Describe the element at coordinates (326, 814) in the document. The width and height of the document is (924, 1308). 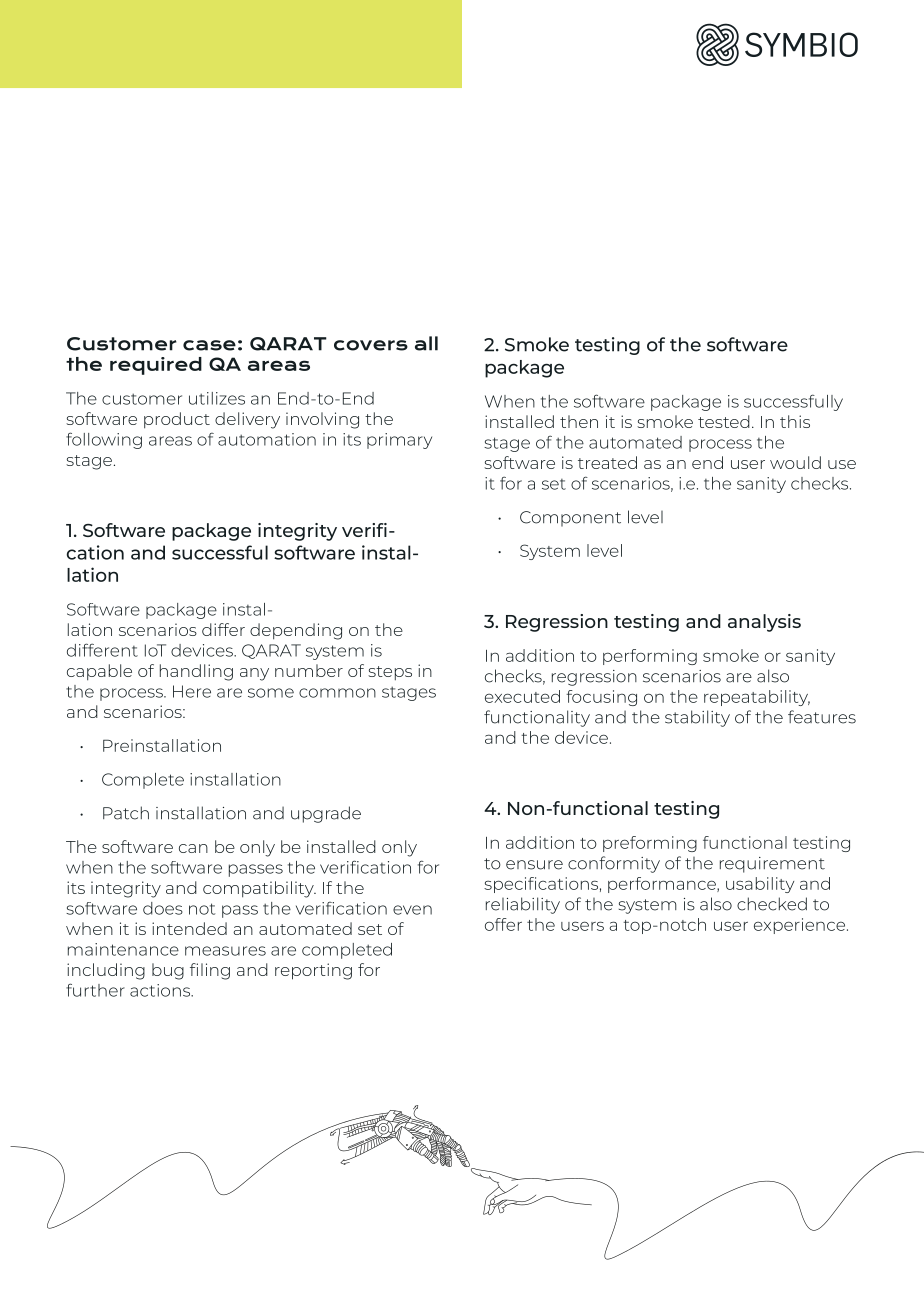
I see `upgrade` at that location.
